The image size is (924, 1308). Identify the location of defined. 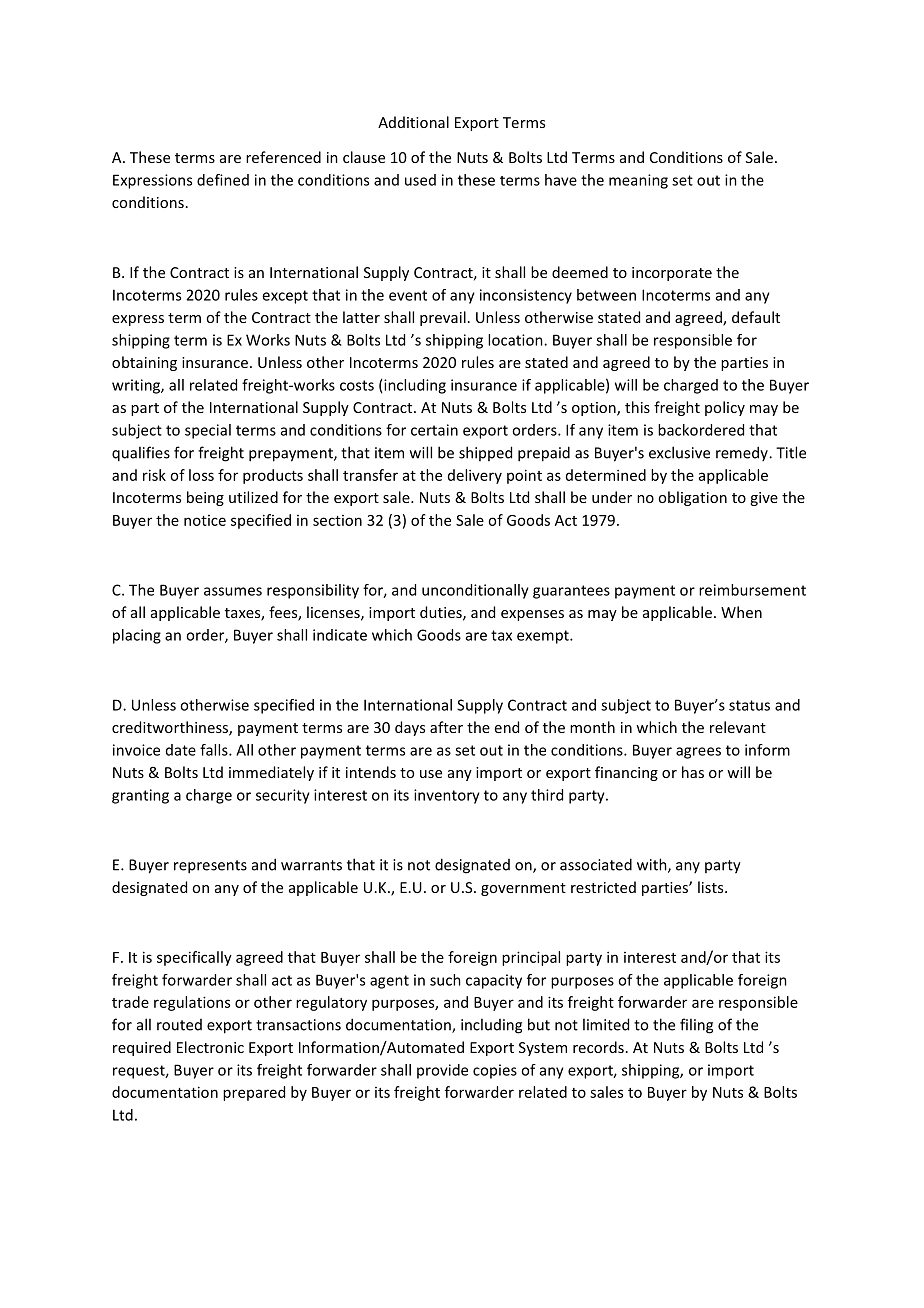
(223, 180).
